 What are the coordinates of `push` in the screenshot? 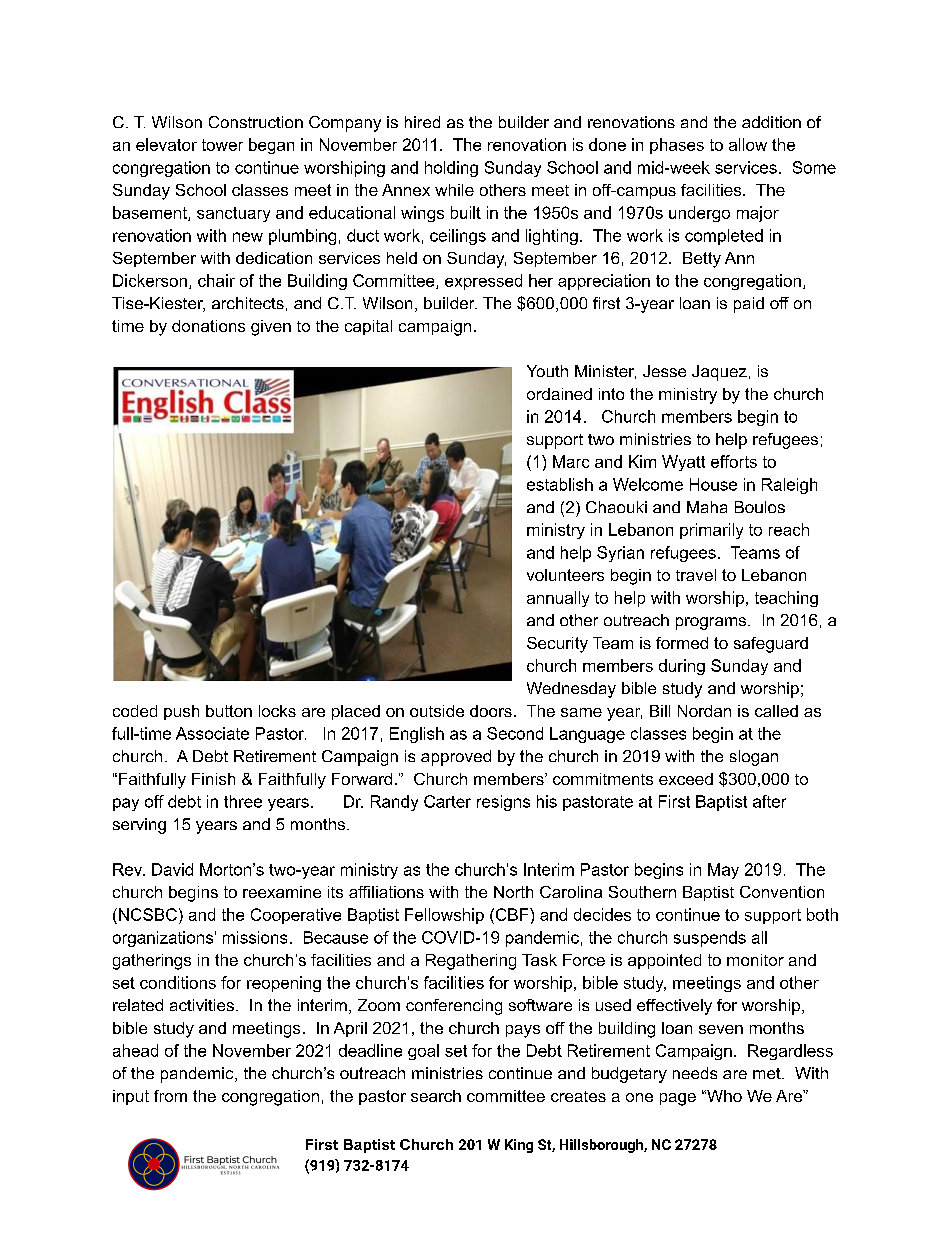 It's located at (181, 712).
